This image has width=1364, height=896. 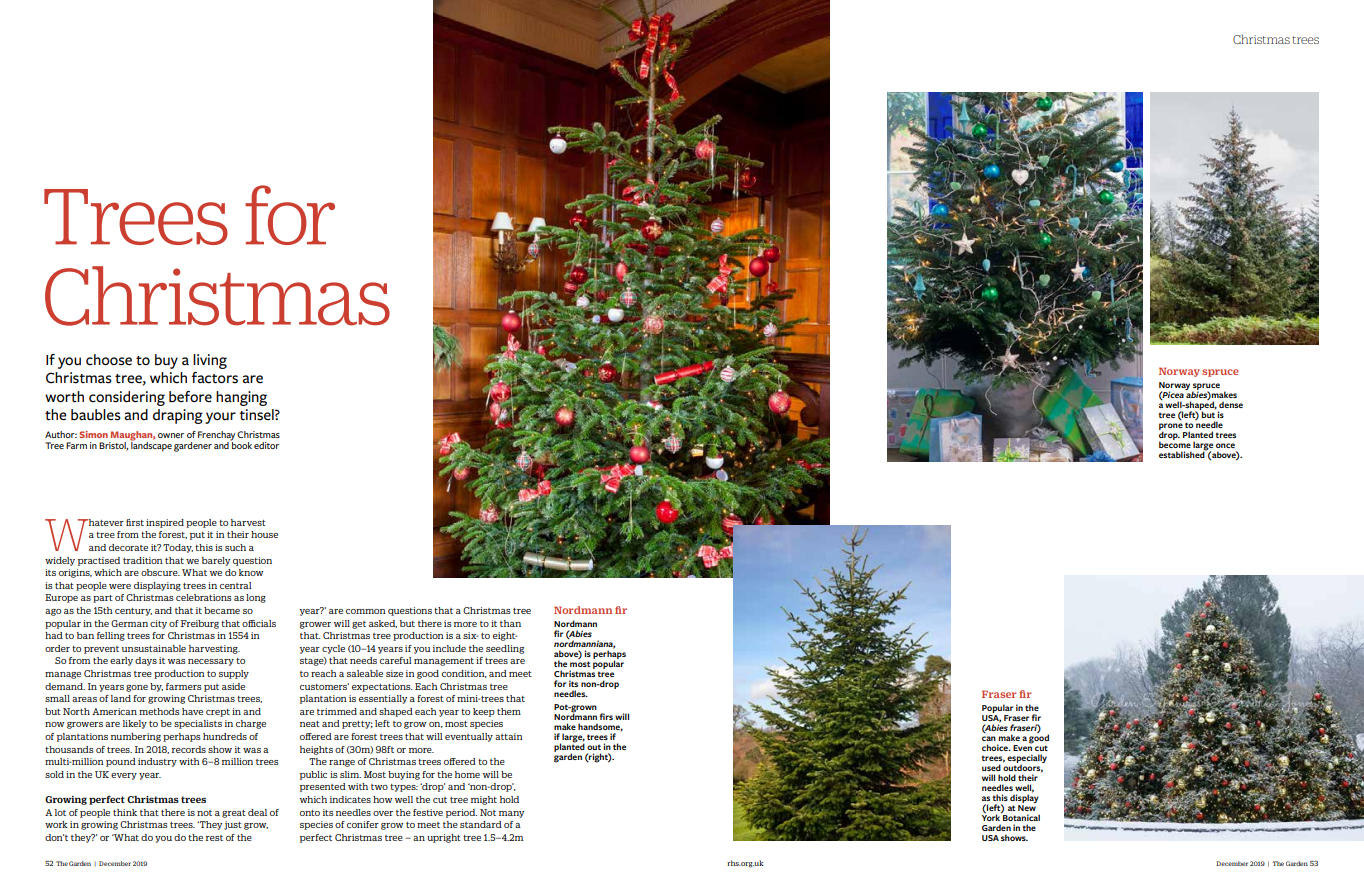 I want to click on New, so click(x=1027, y=808).
